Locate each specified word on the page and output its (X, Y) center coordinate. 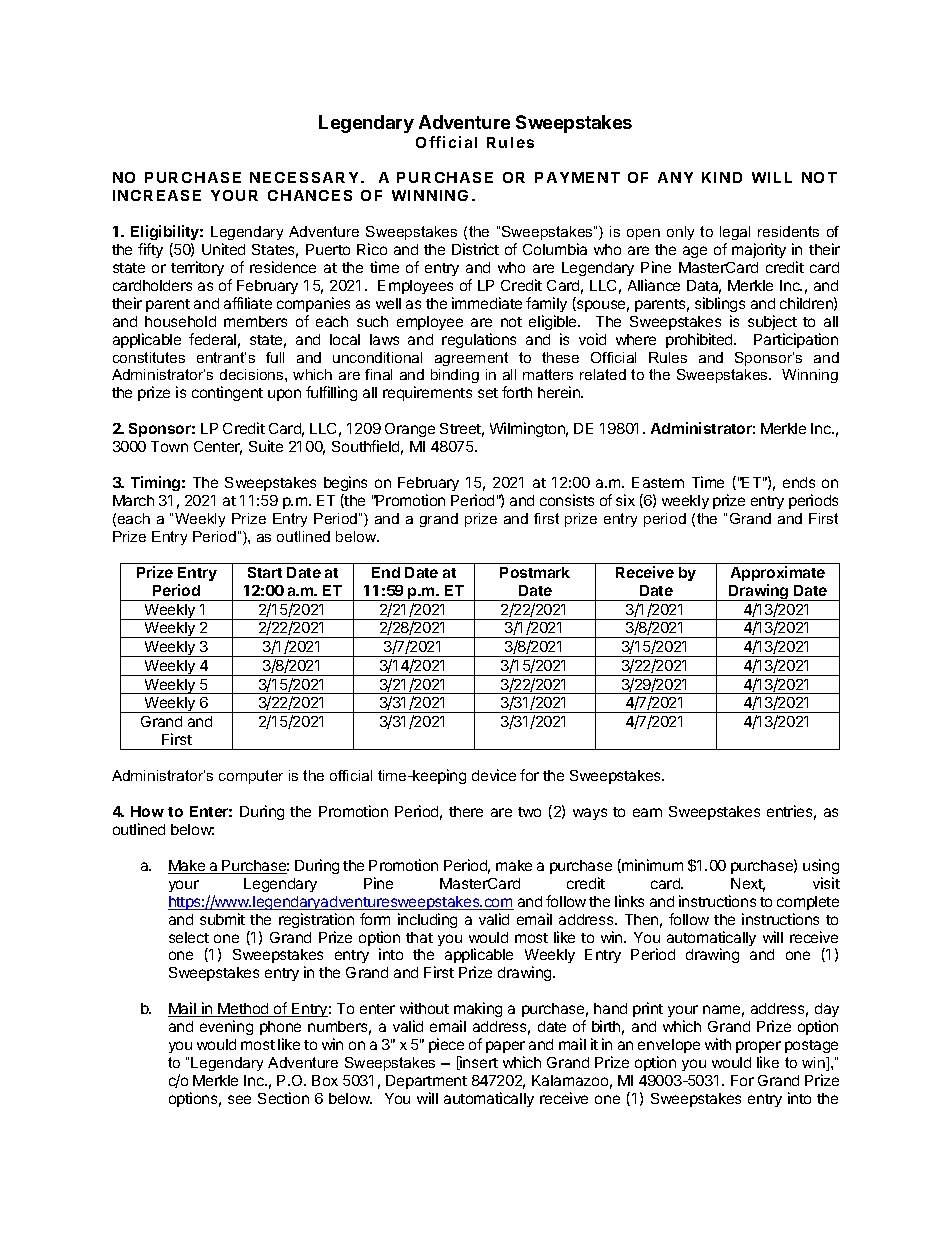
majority (759, 250)
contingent (227, 393)
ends (799, 482)
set (488, 393)
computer (251, 777)
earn (647, 812)
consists (567, 500)
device (494, 775)
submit (222, 919)
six (625, 500)
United (223, 249)
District (475, 249)
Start (265, 572)
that (419, 937)
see (239, 1099)
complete (808, 903)
